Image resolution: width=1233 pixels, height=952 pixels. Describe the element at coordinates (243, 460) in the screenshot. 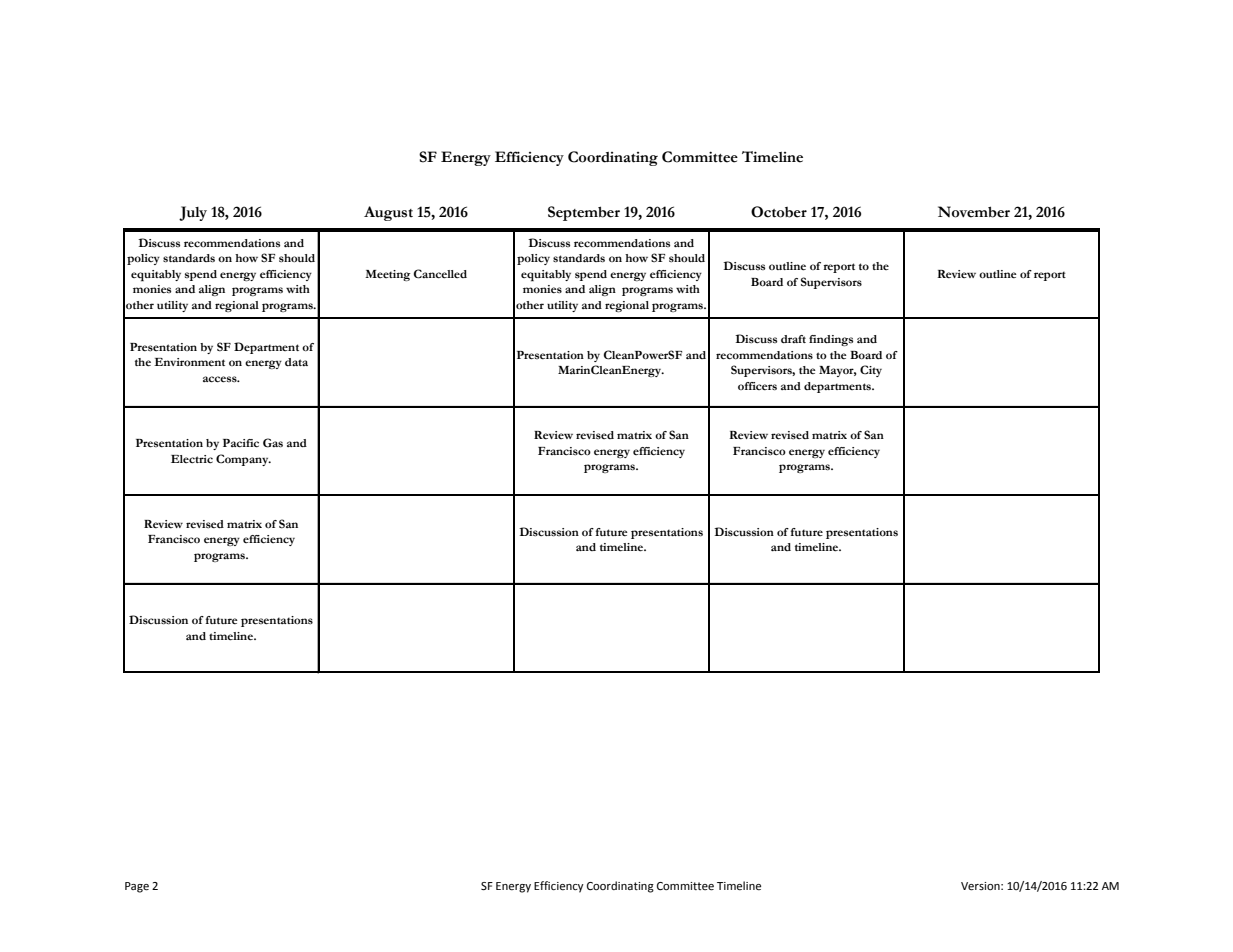

I see `Company` at that location.
